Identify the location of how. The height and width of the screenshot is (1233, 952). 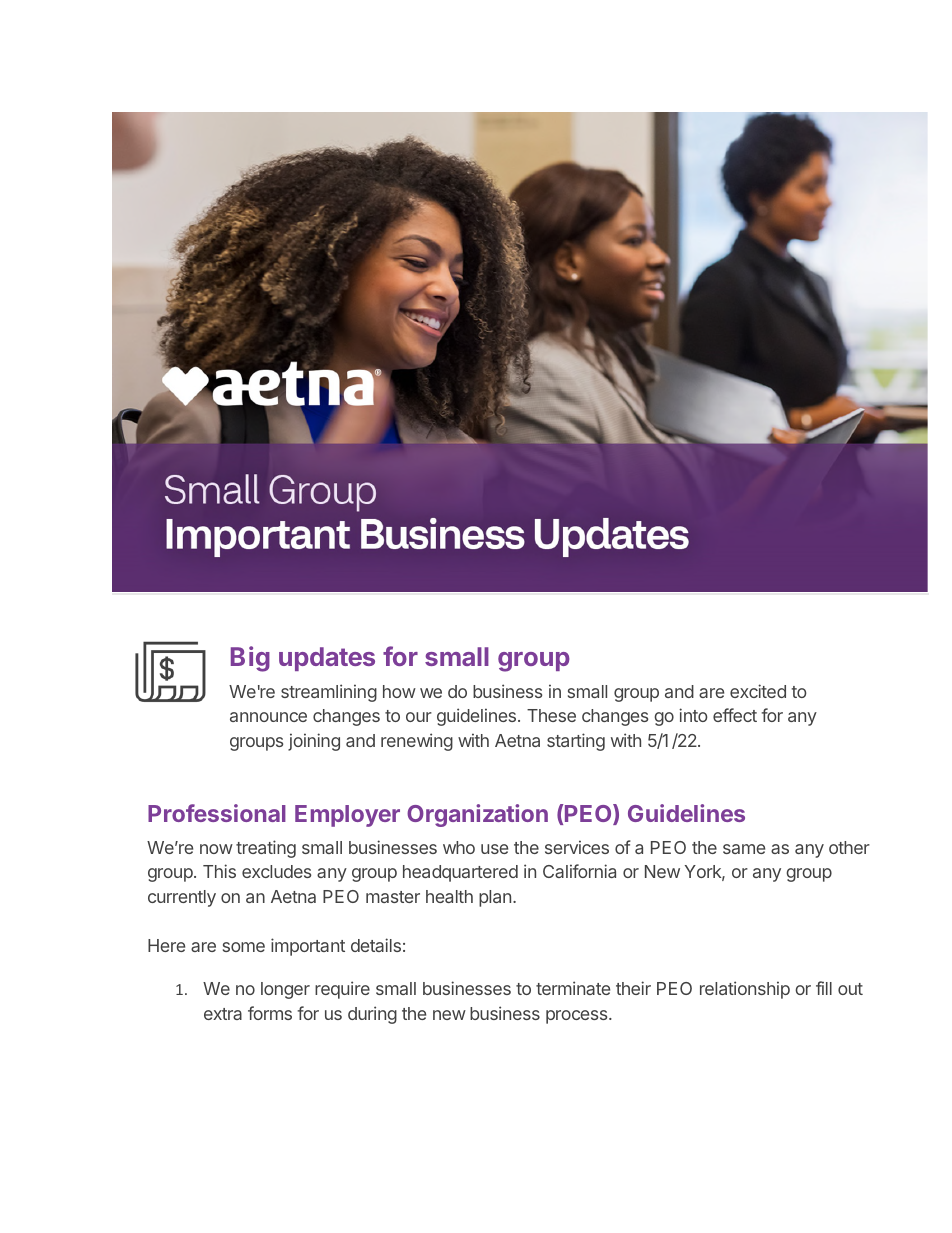
(399, 691).
